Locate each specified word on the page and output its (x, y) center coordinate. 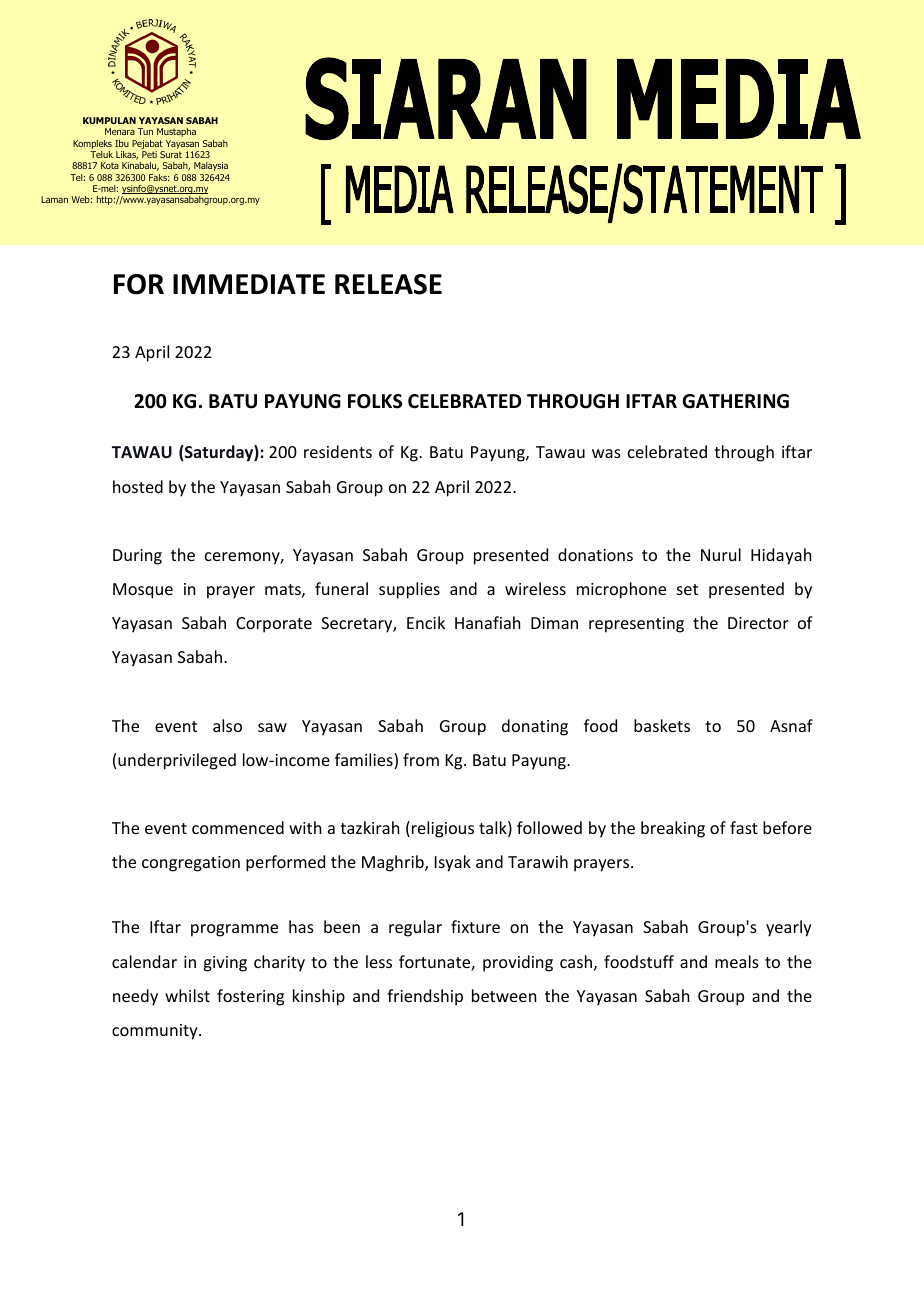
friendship (425, 997)
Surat (171, 154)
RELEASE (388, 284)
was (606, 453)
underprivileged (177, 761)
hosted (138, 486)
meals (737, 961)
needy (135, 997)
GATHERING (735, 401)
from (421, 759)
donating (535, 727)
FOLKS (375, 401)
